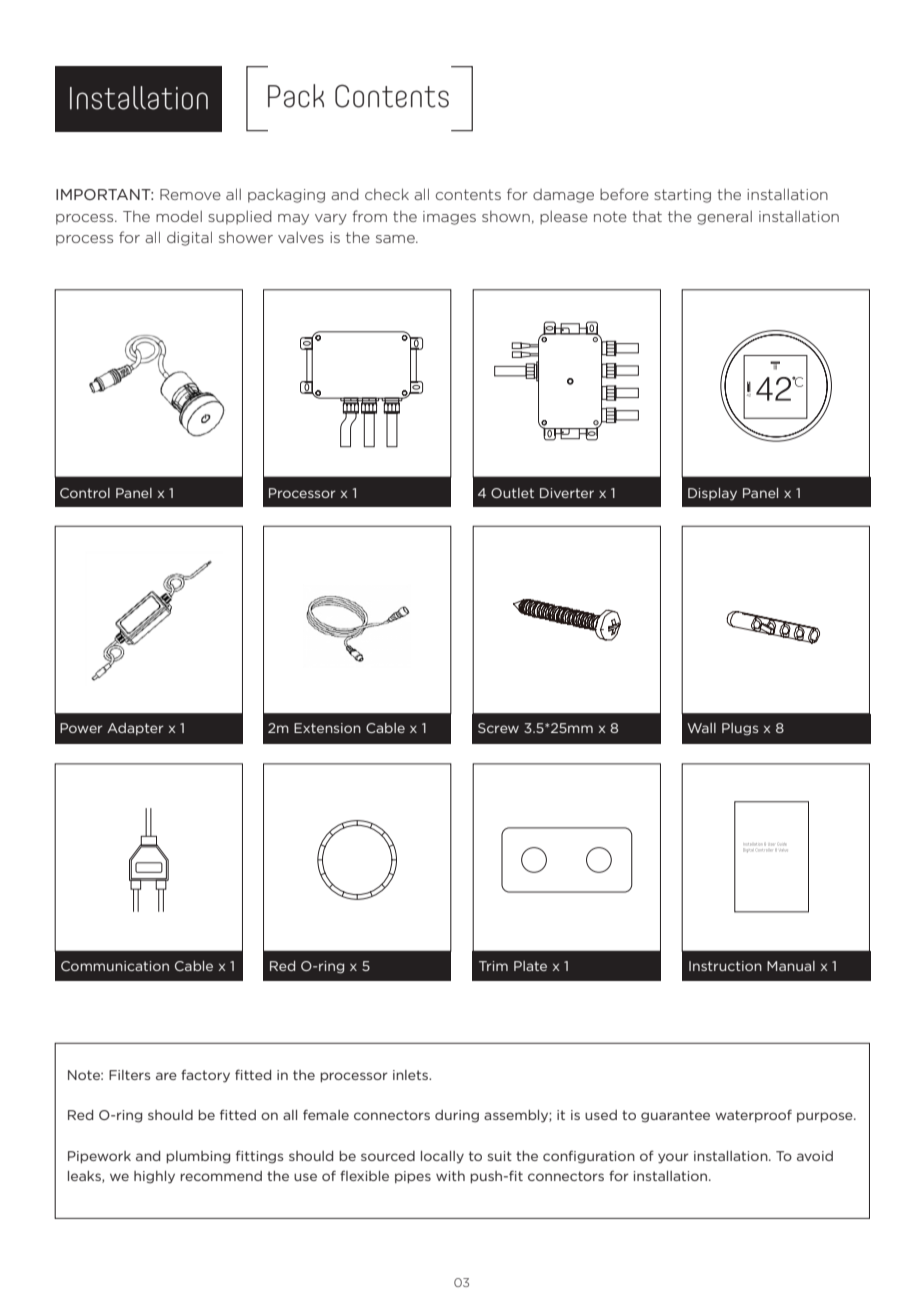 The image size is (924, 1308). What do you see at coordinates (442, 1157) in the image?
I see `locally` at bounding box center [442, 1157].
